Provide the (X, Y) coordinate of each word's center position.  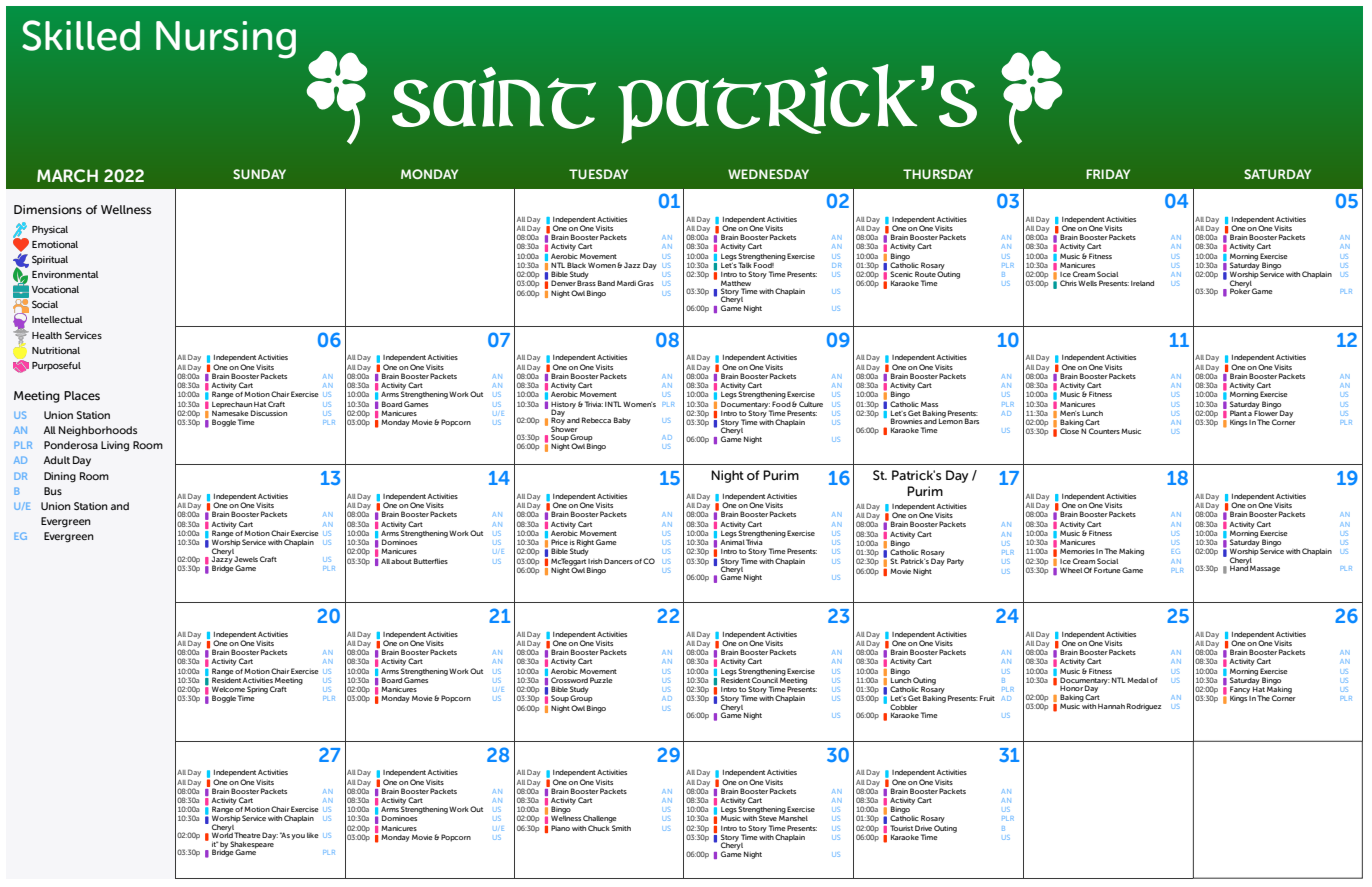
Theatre (247, 835)
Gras (646, 283)
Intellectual (57, 319)
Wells (1087, 283)
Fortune (1107, 570)
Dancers (618, 561)
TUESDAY (598, 174)
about (401, 561)
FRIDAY (1108, 174)
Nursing (226, 40)
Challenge (600, 820)
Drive (923, 828)
